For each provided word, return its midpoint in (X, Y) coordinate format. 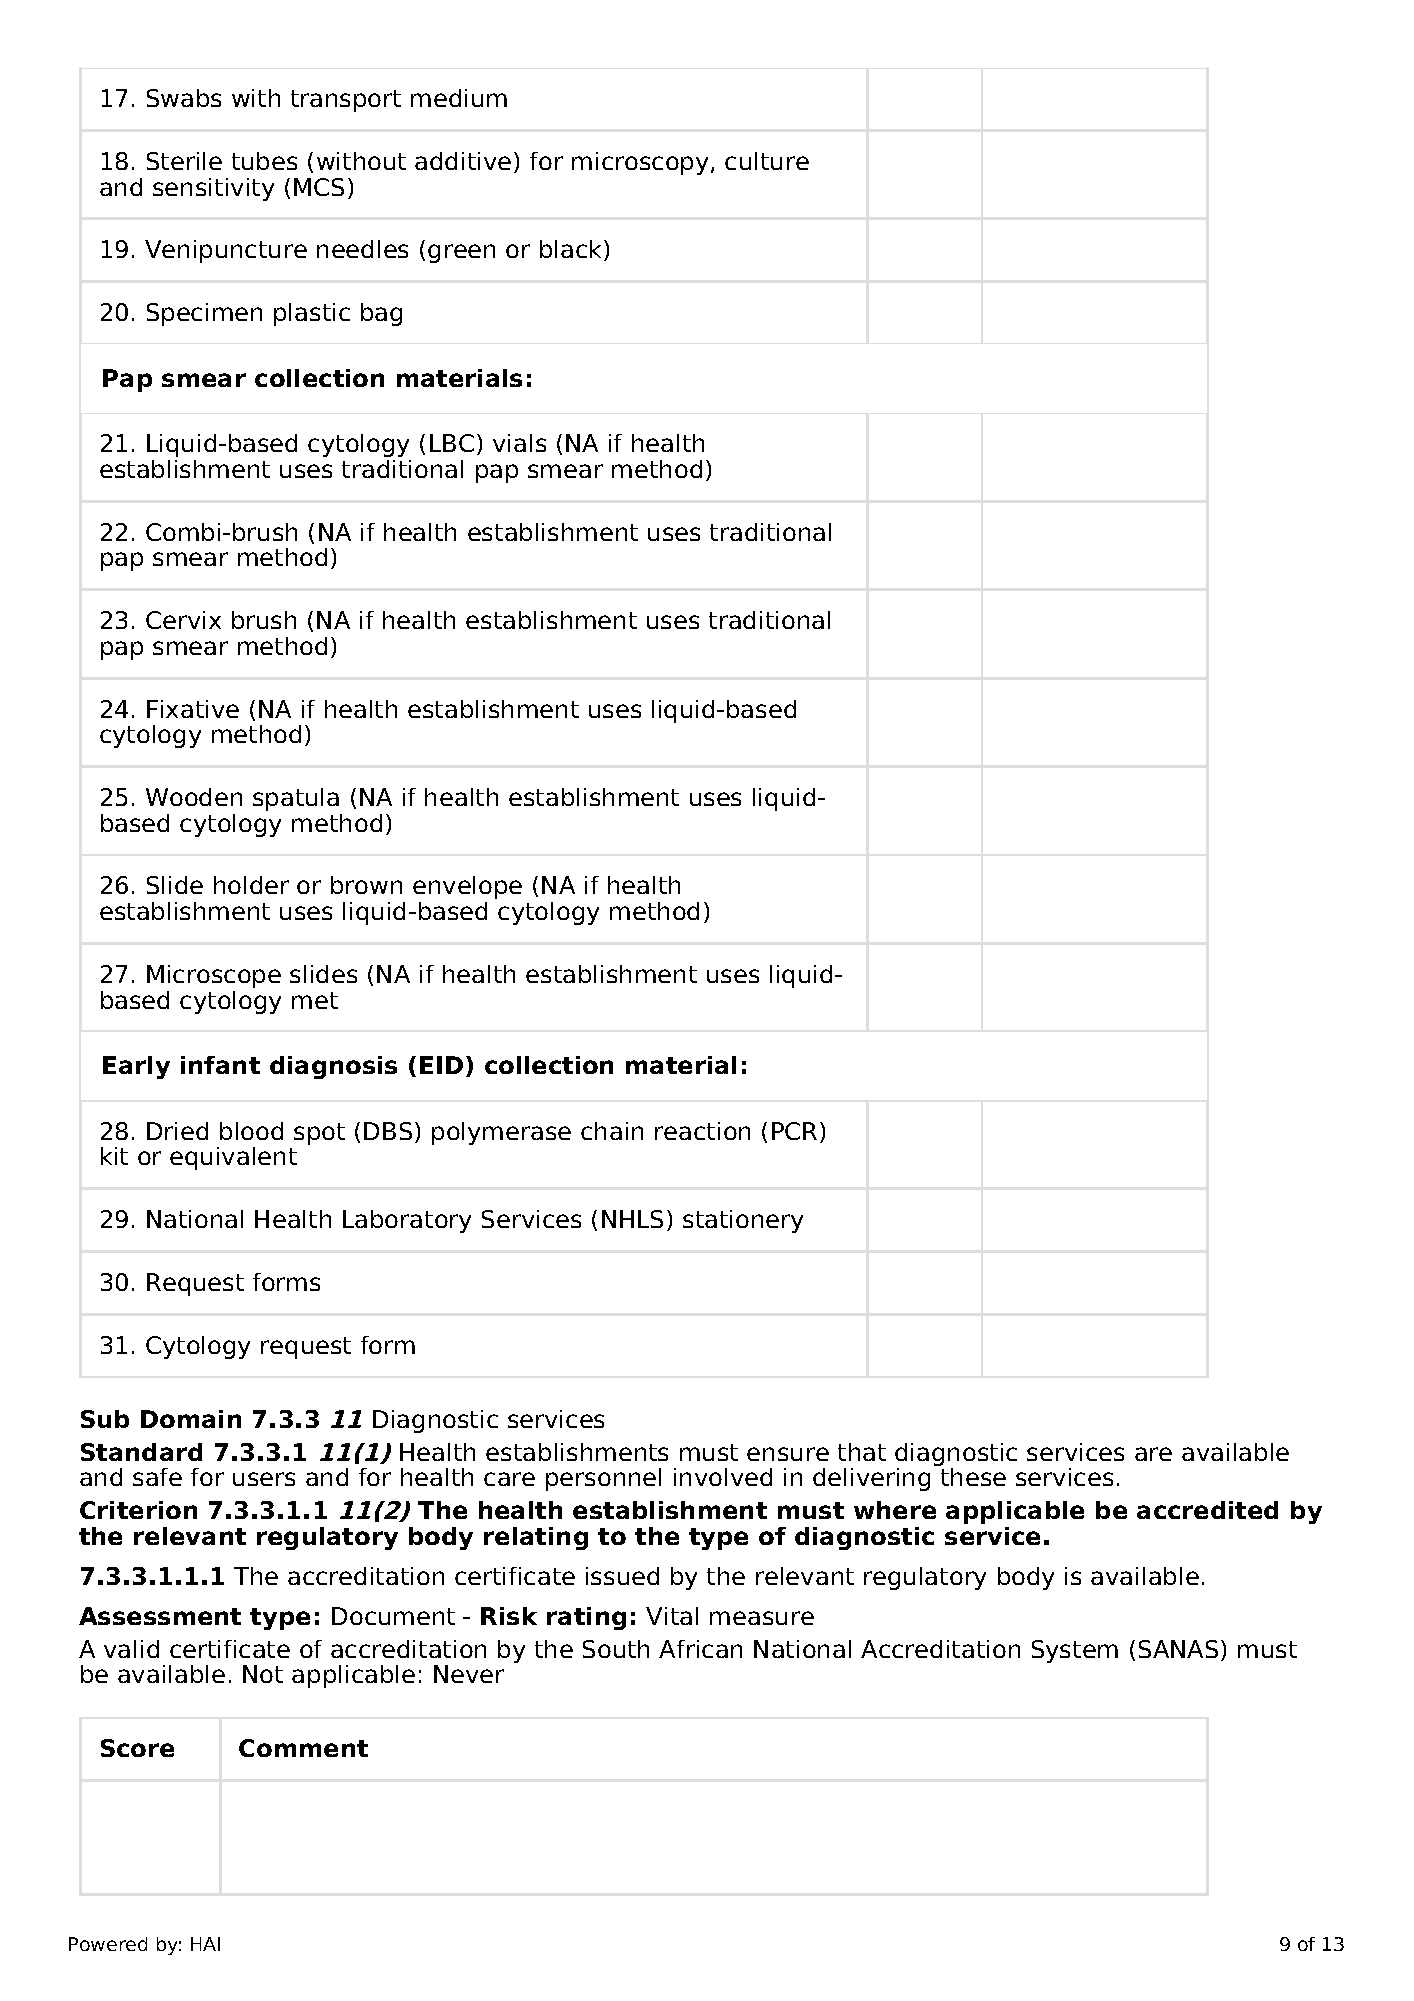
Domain (191, 1419)
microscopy (640, 163)
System (1075, 1651)
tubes (264, 161)
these (973, 1477)
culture (767, 161)
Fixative (193, 709)
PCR (796, 1132)
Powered (108, 1944)
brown (366, 885)
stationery (743, 1221)
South (616, 1649)
